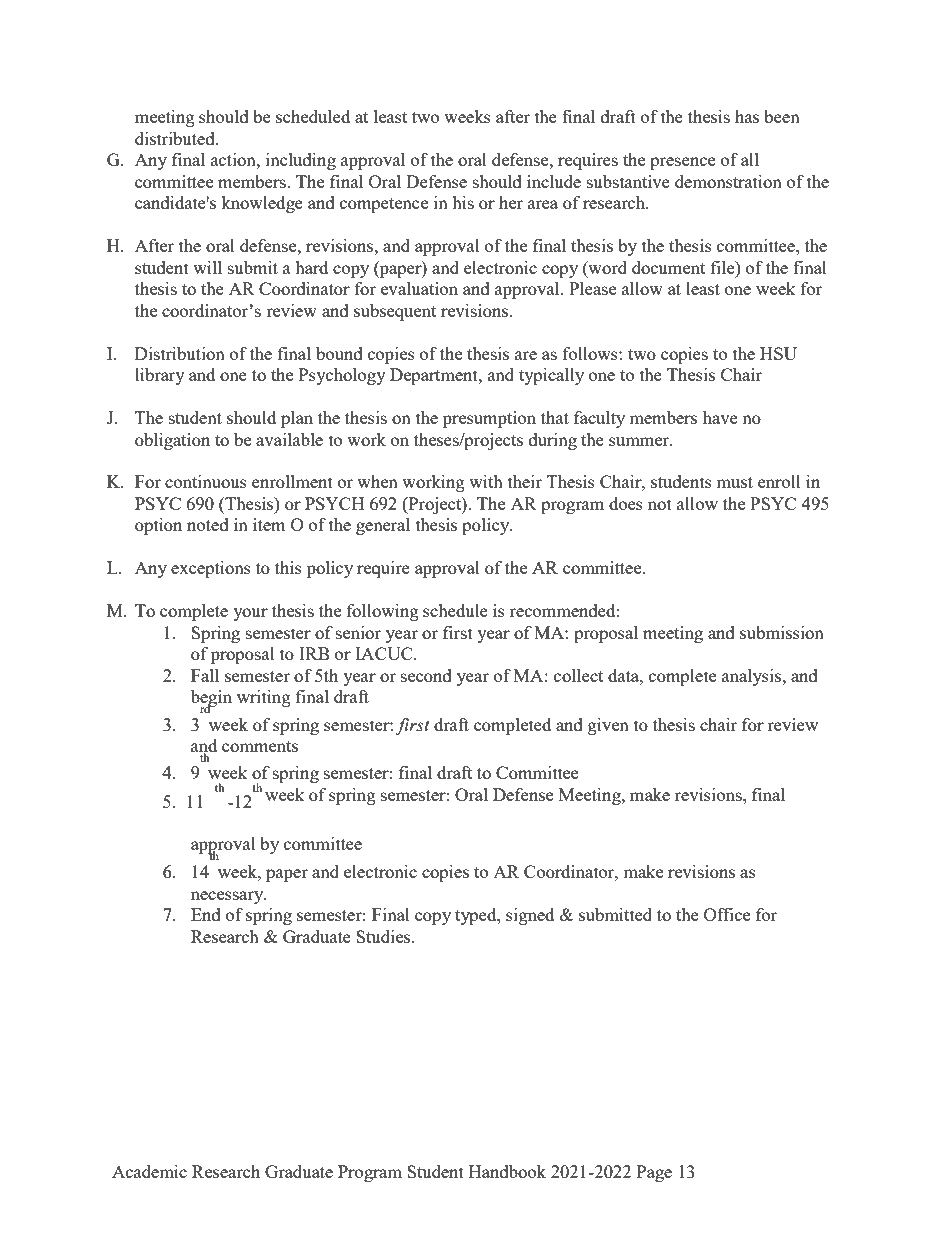  Describe the element at coordinates (260, 746) in the screenshot. I see `comments` at that location.
